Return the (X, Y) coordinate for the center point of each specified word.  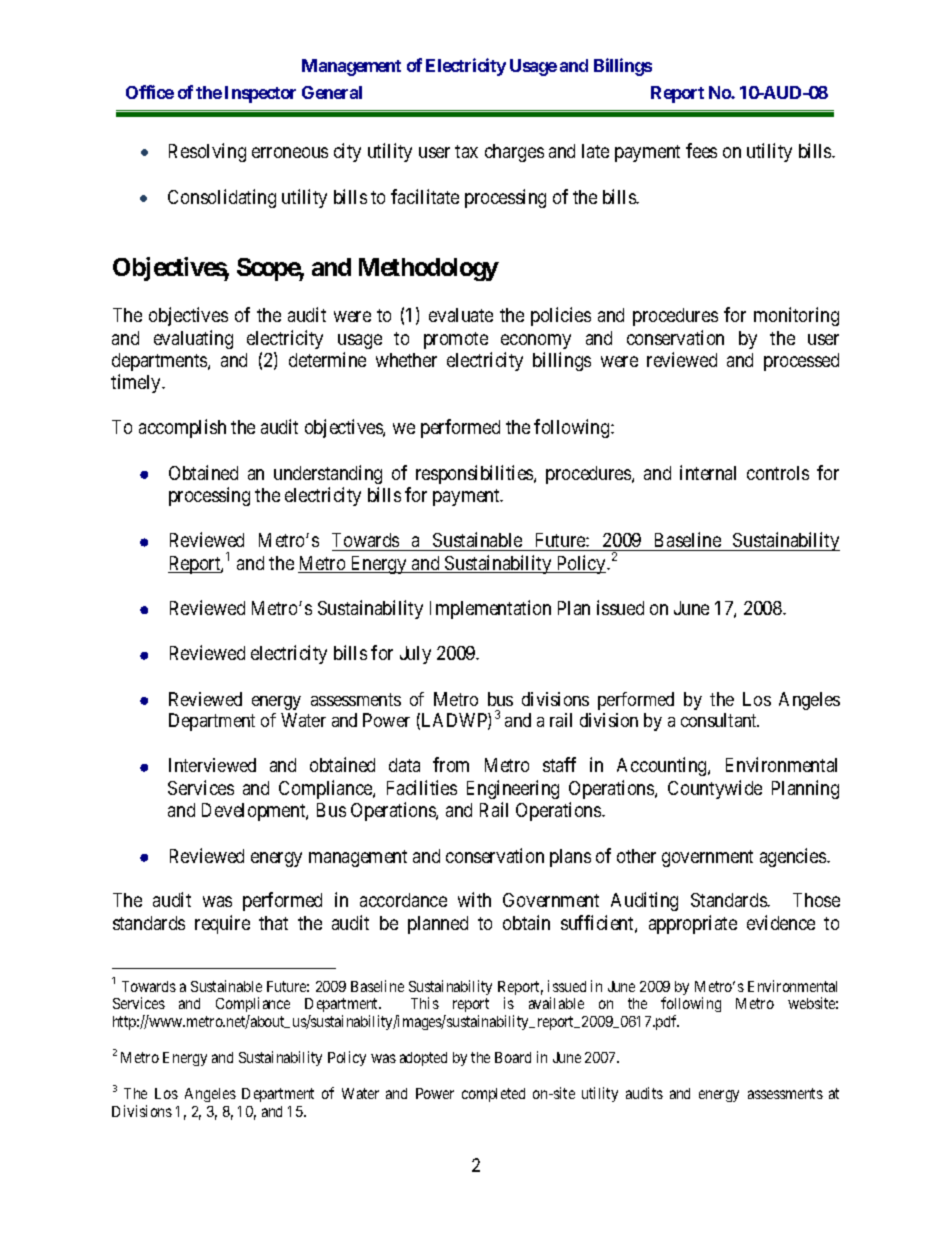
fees (701, 150)
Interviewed (212, 765)
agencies (794, 857)
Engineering (513, 789)
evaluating (193, 339)
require (222, 924)
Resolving (207, 152)
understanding (328, 474)
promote (456, 340)
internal (708, 472)
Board (513, 1057)
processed (801, 362)
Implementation (490, 609)
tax (466, 151)
